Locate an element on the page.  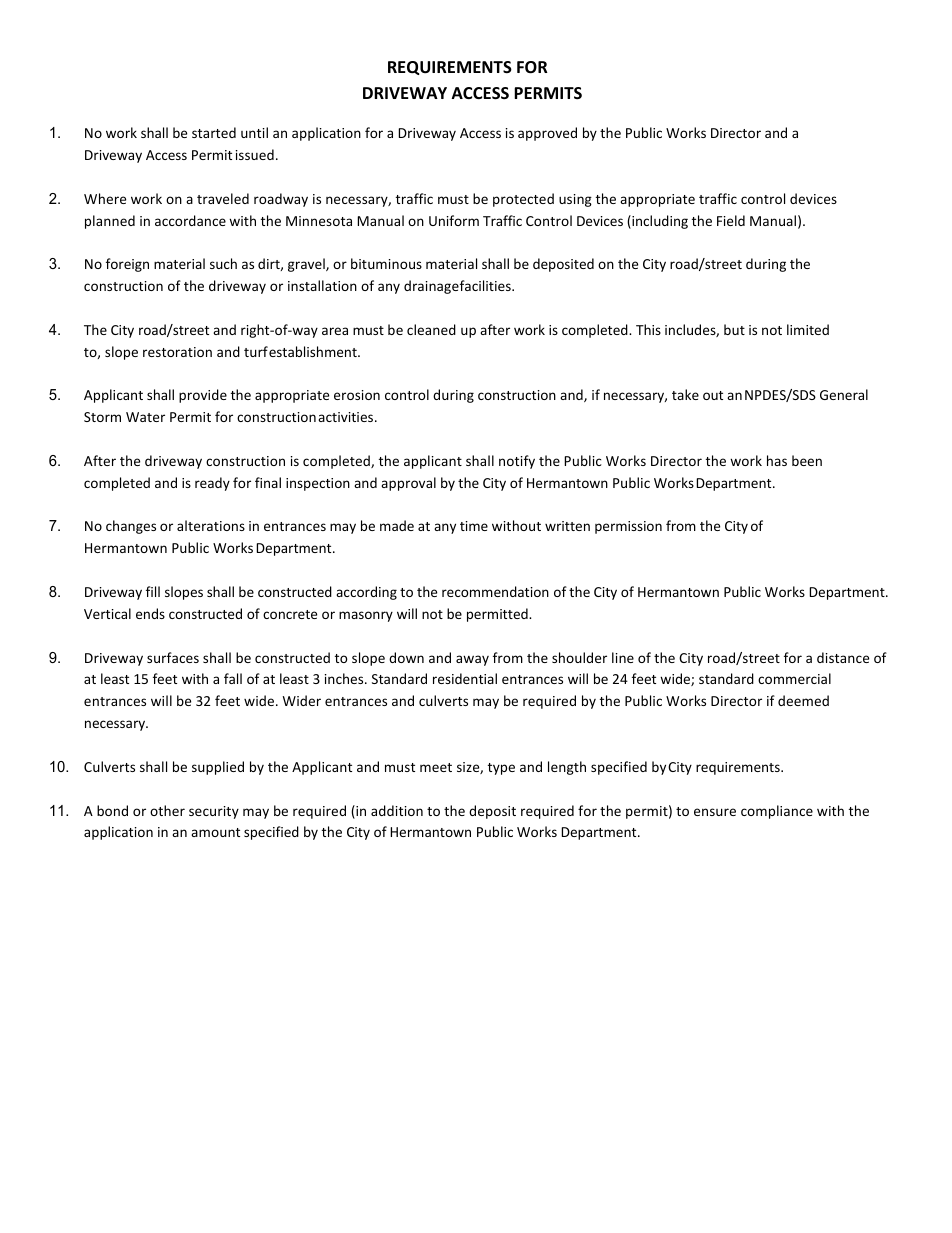
addition is located at coordinates (397, 810).
